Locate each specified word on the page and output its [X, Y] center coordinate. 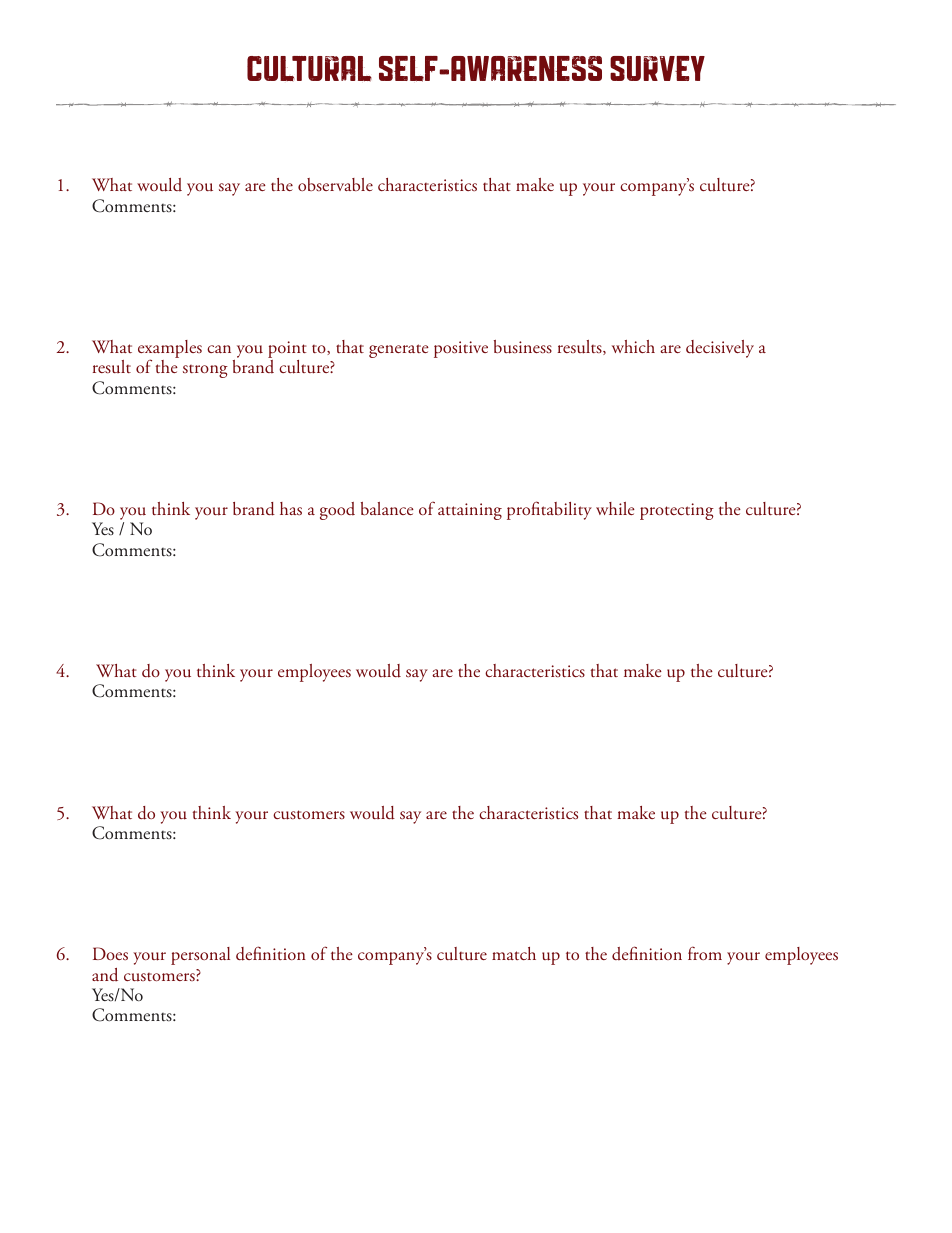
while [615, 508]
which [633, 346]
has [291, 508]
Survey [657, 68]
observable [335, 184]
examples [170, 350]
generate [399, 351]
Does [110, 953]
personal [200, 956]
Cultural [309, 69]
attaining [470, 511]
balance [387, 508]
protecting [677, 511]
